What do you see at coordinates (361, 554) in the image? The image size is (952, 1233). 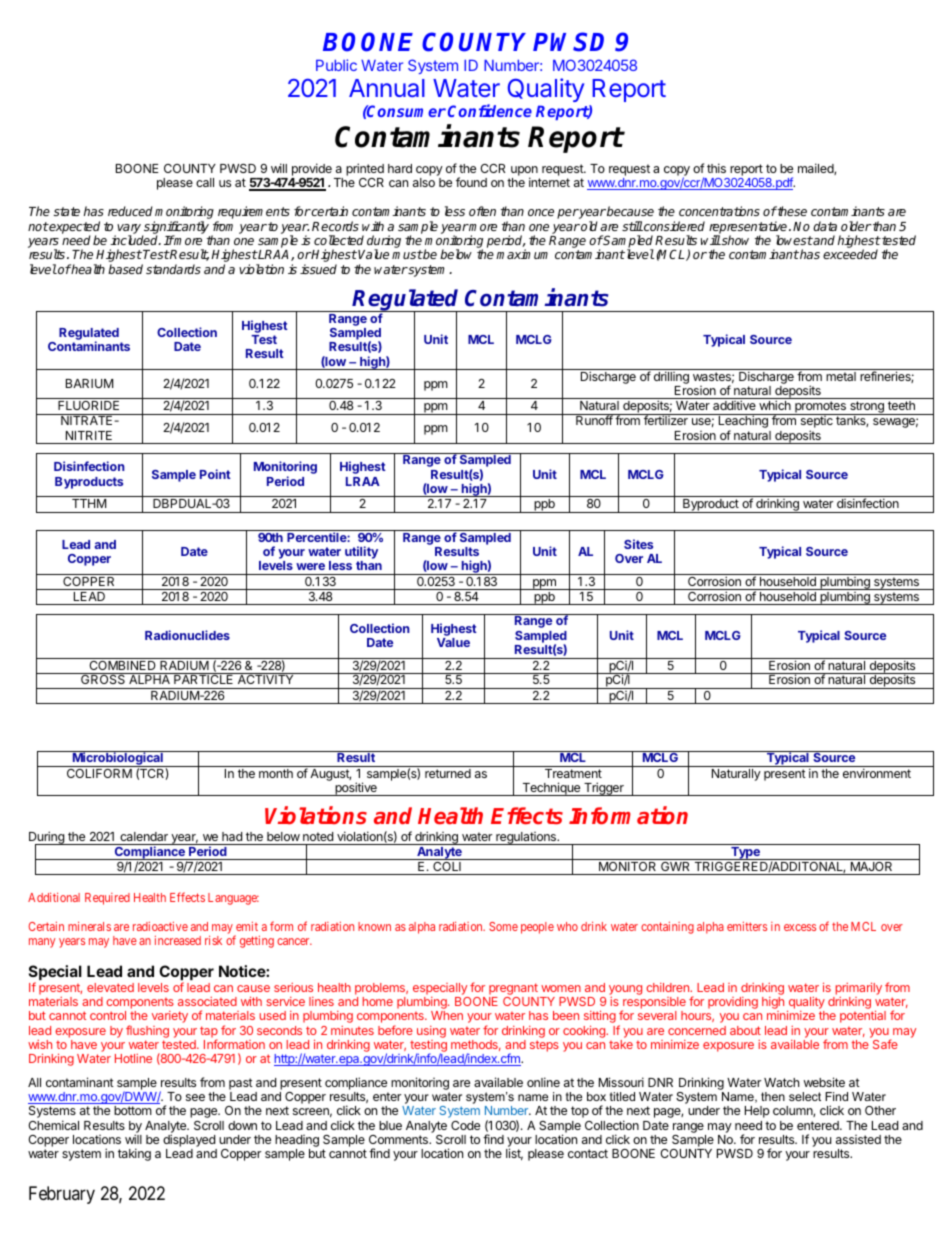 I see `utility` at bounding box center [361, 554].
